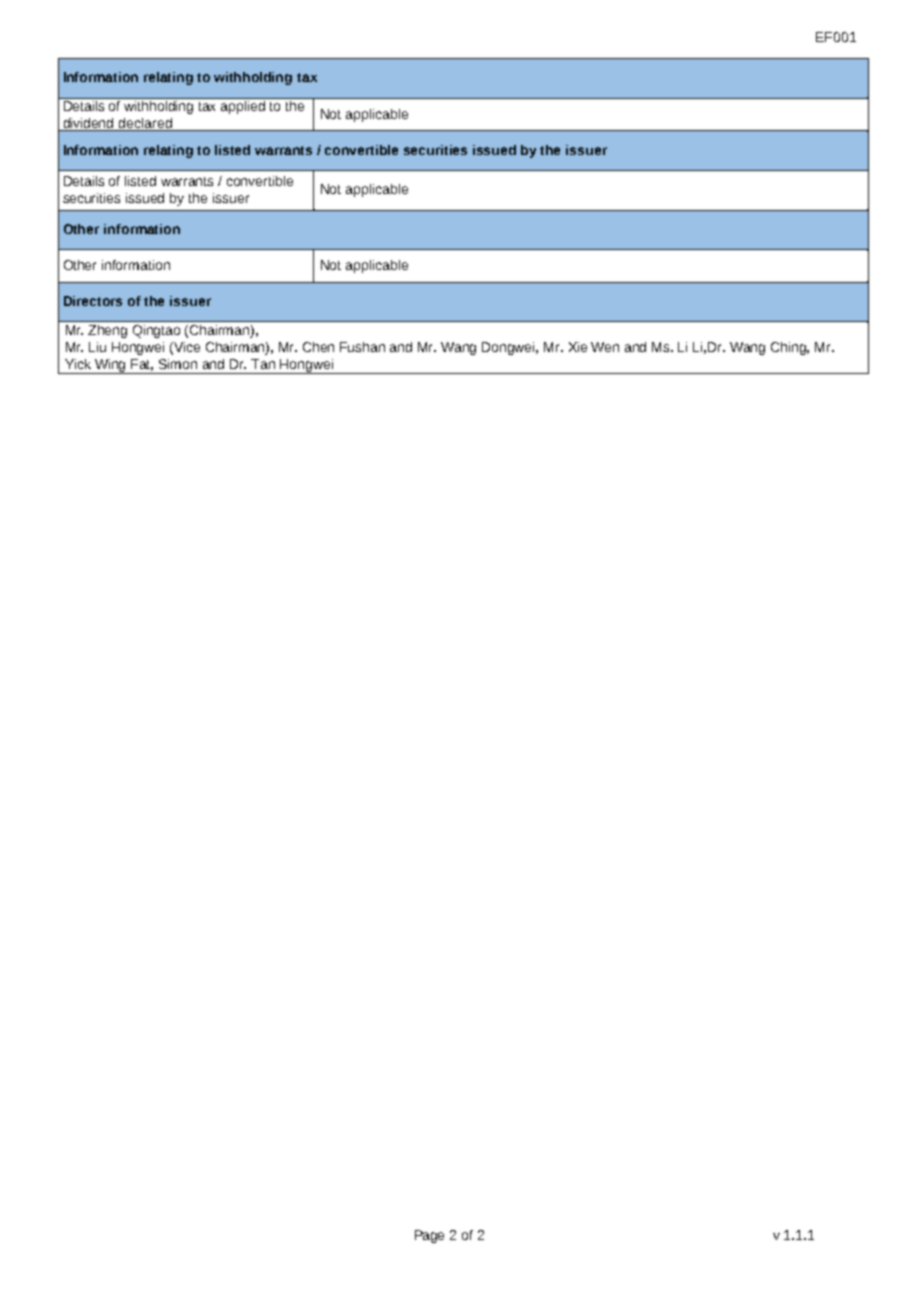  I want to click on Tan, so click(263, 364).
